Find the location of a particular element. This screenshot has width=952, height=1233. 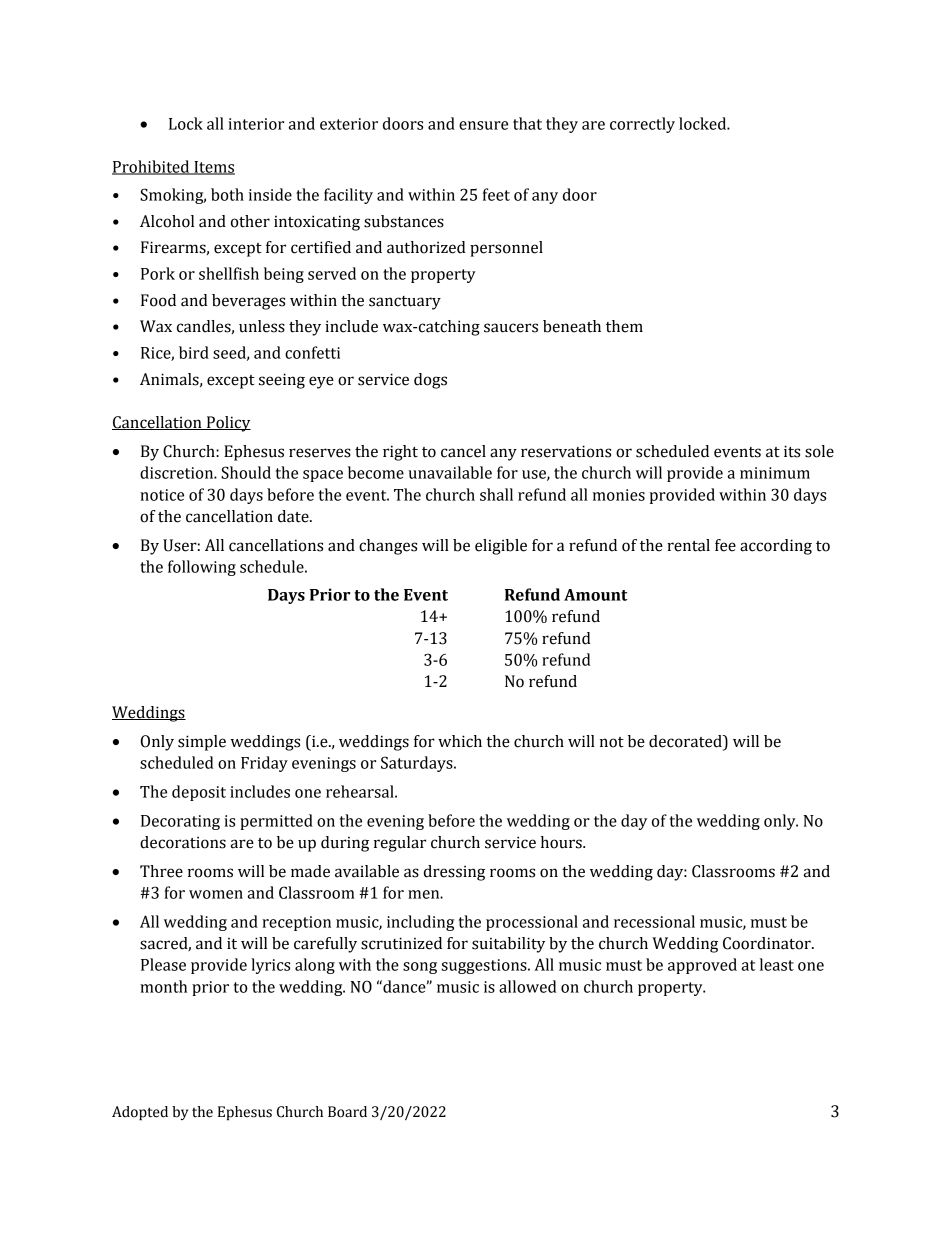

Items is located at coordinates (213, 168).
